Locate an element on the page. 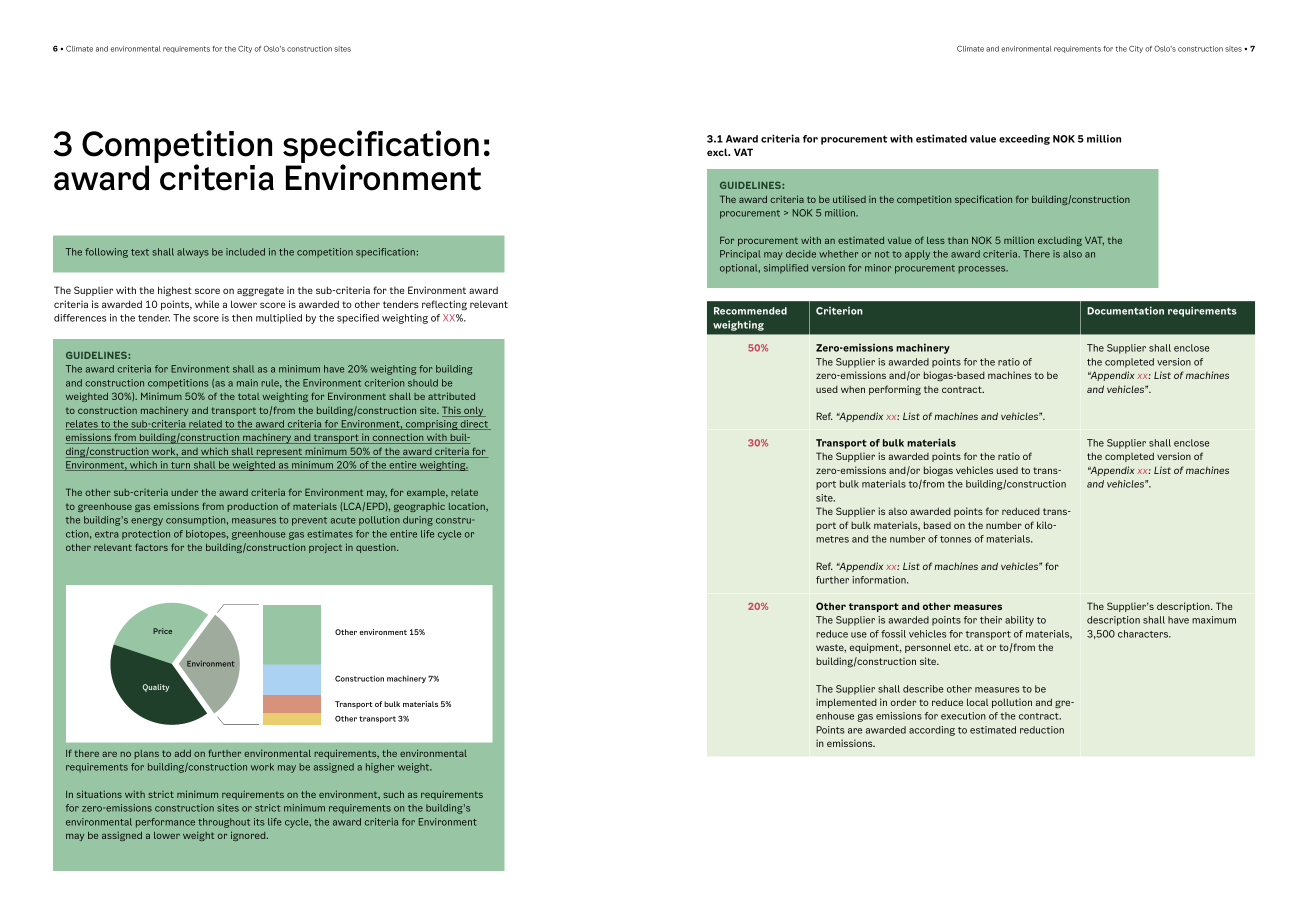  etc is located at coordinates (962, 647).
